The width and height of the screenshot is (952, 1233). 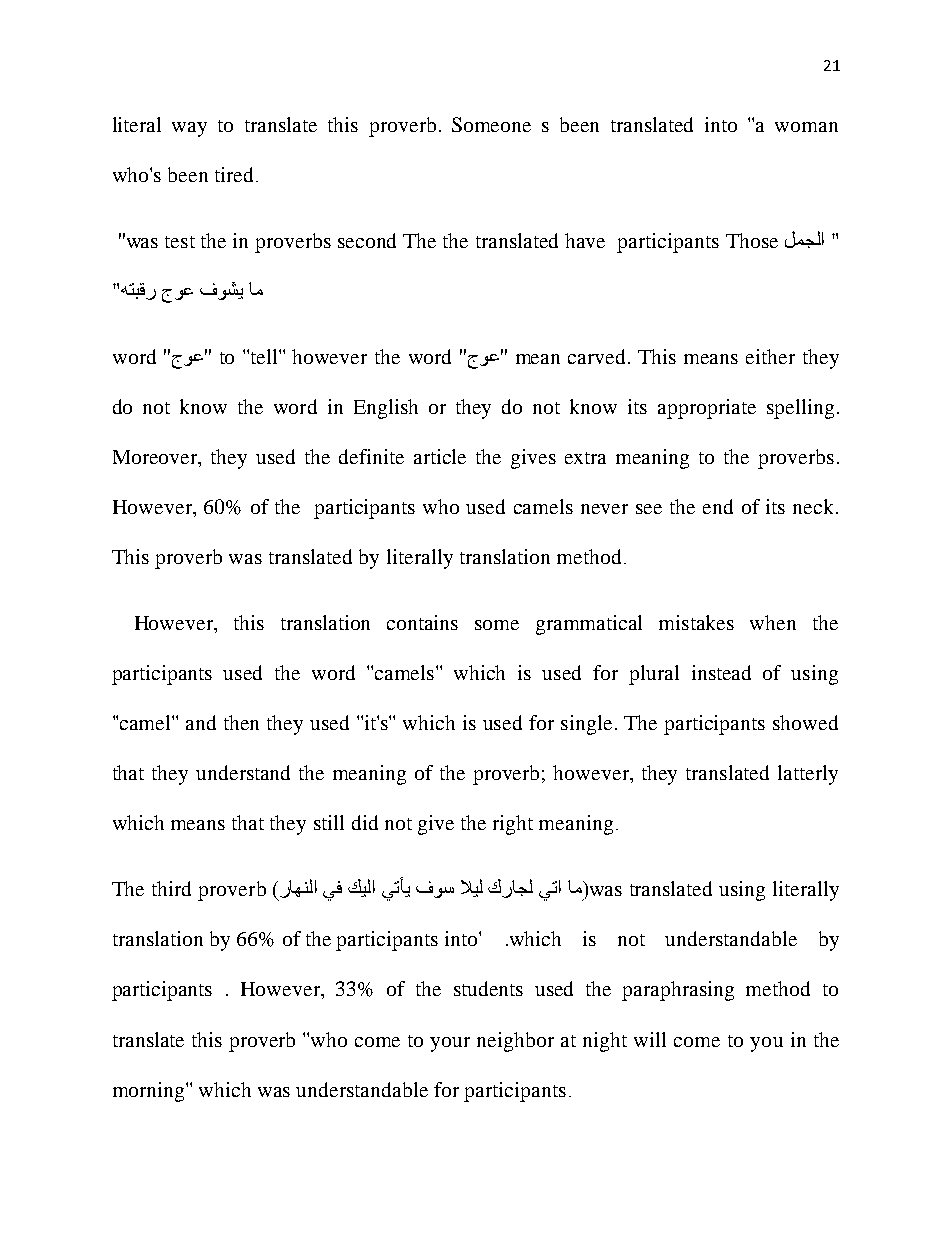 What do you see at coordinates (234, 174) in the screenshot?
I see `tired` at bounding box center [234, 174].
